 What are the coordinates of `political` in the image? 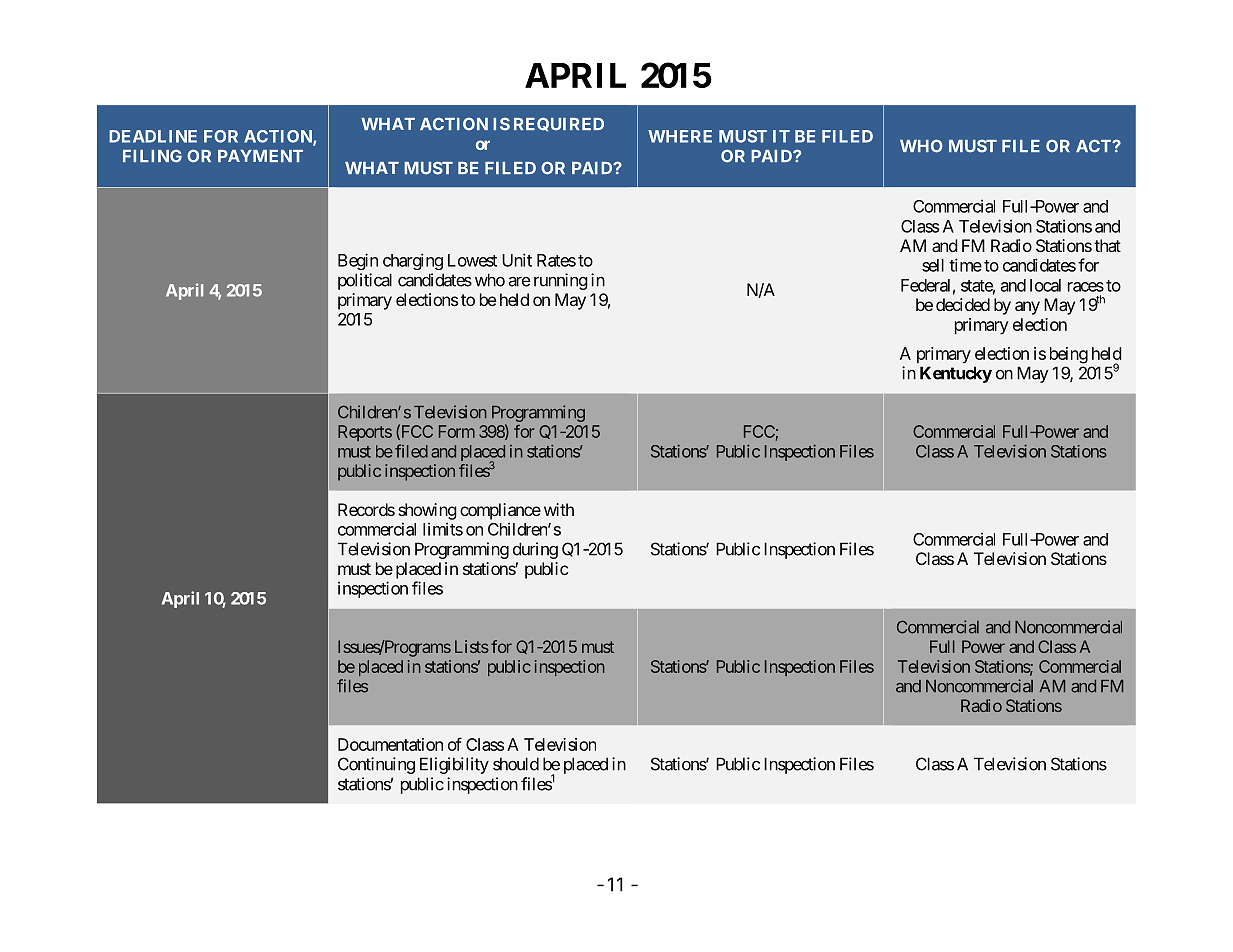 It's located at (365, 281).
